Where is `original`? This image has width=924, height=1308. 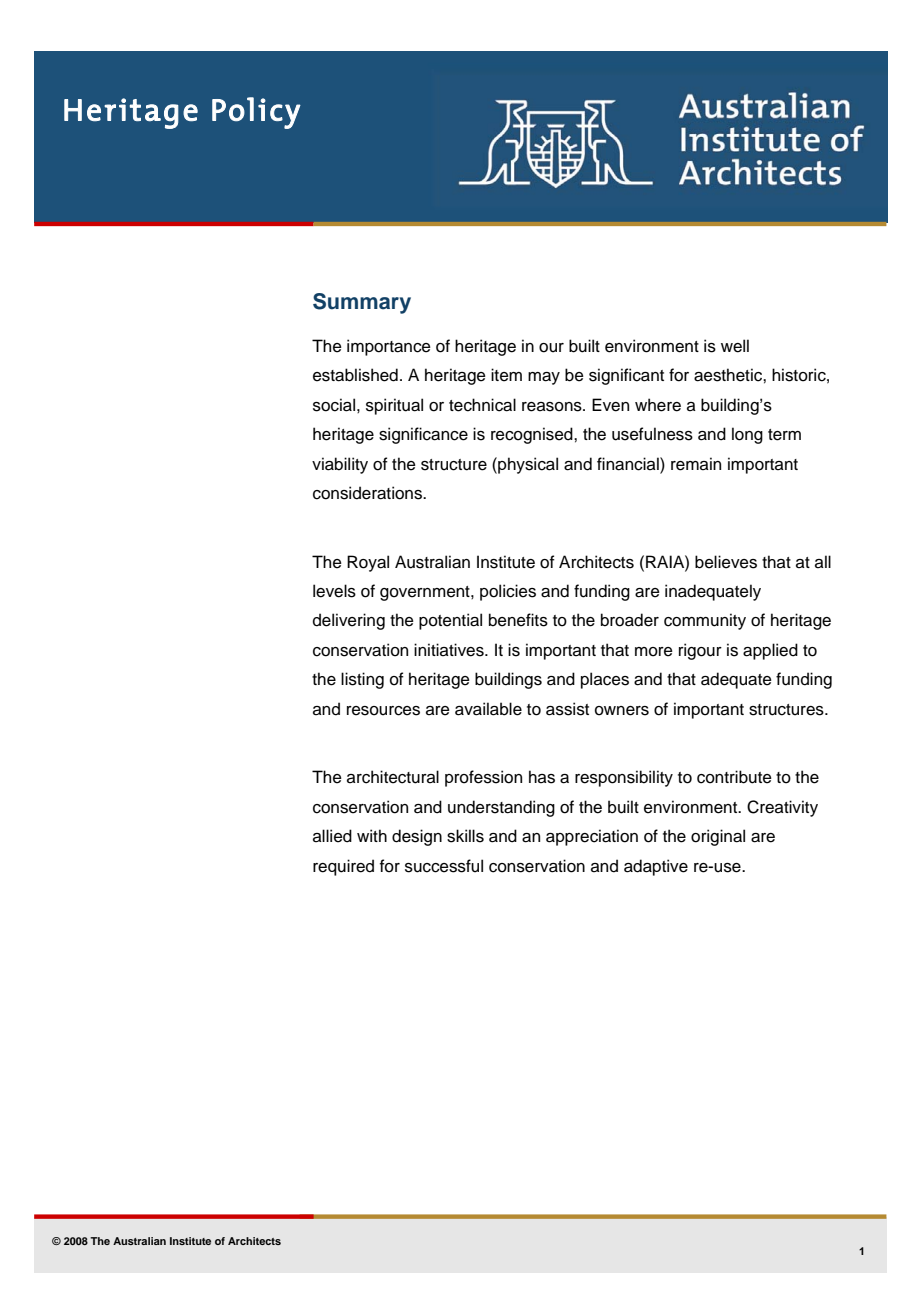
original is located at coordinates (718, 837).
